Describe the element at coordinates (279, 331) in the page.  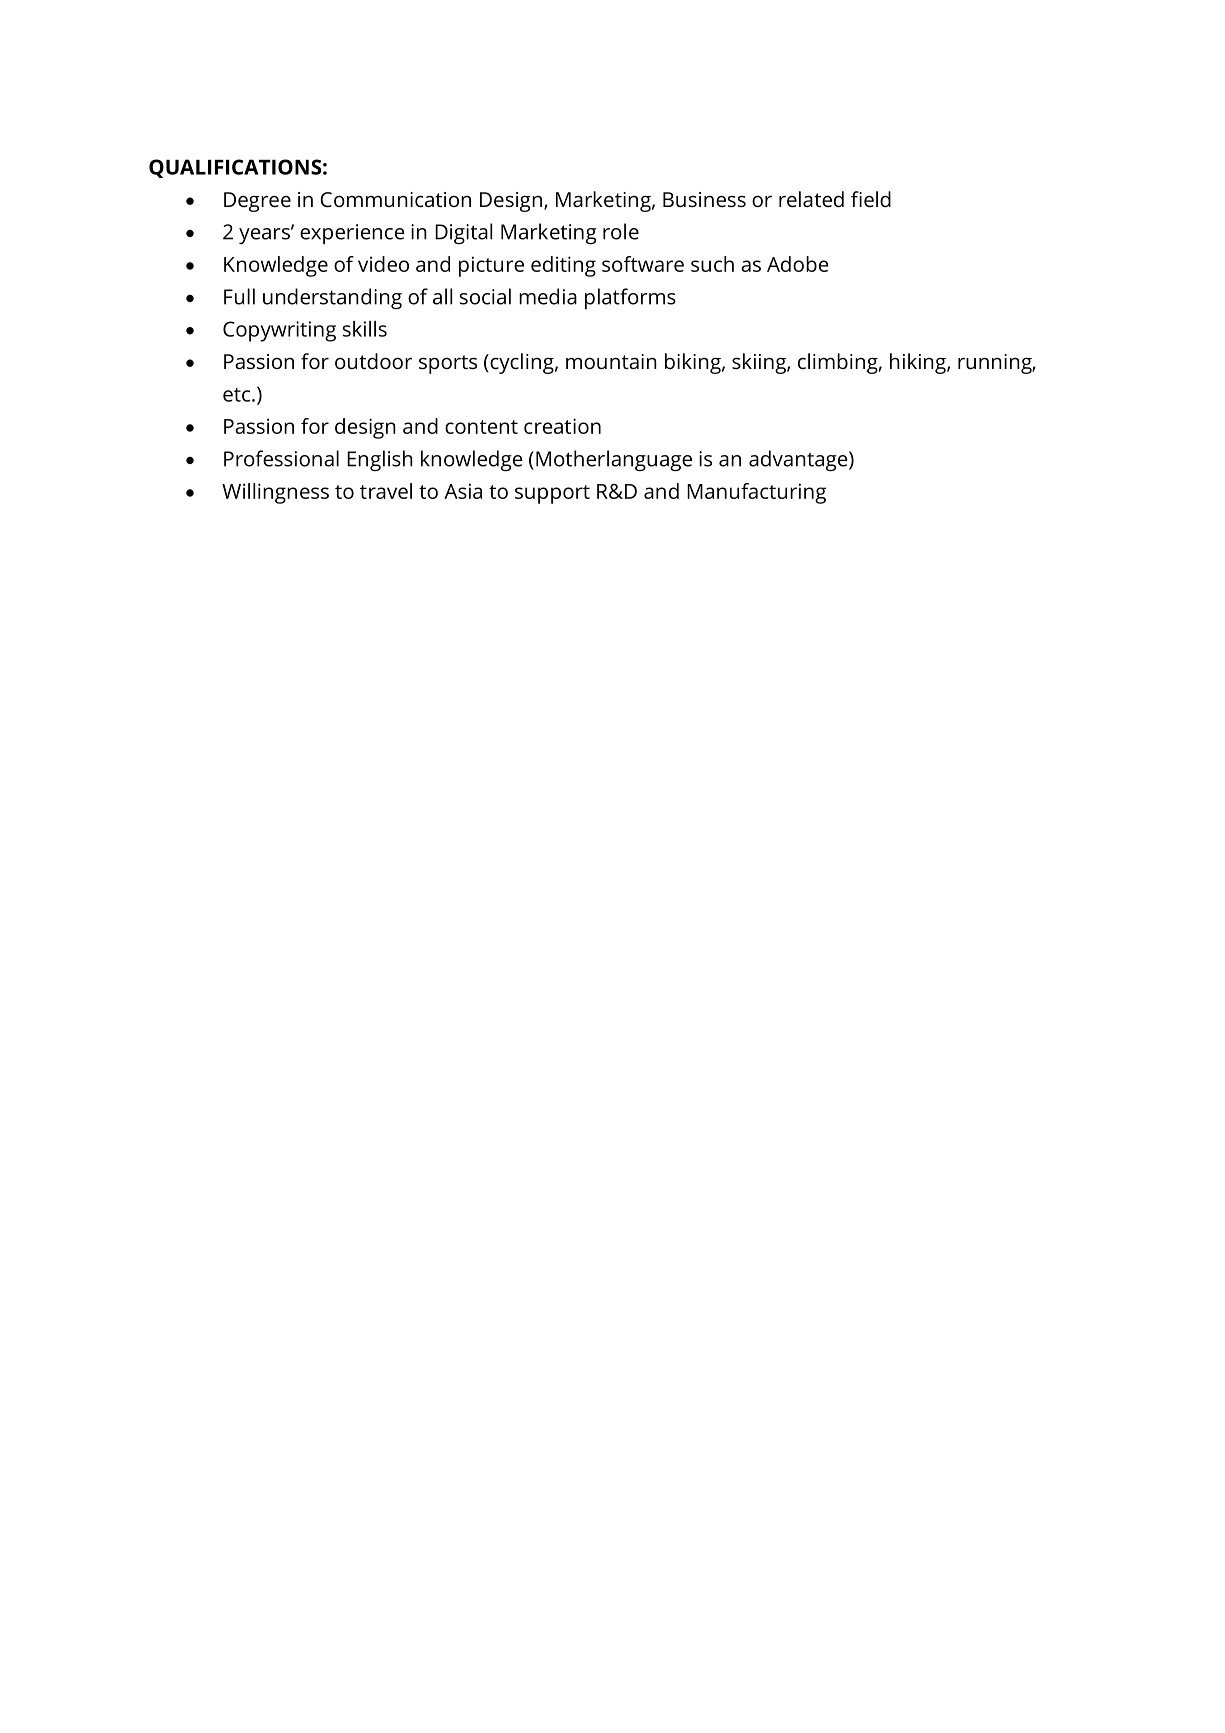
I see `Copywriting` at that location.
